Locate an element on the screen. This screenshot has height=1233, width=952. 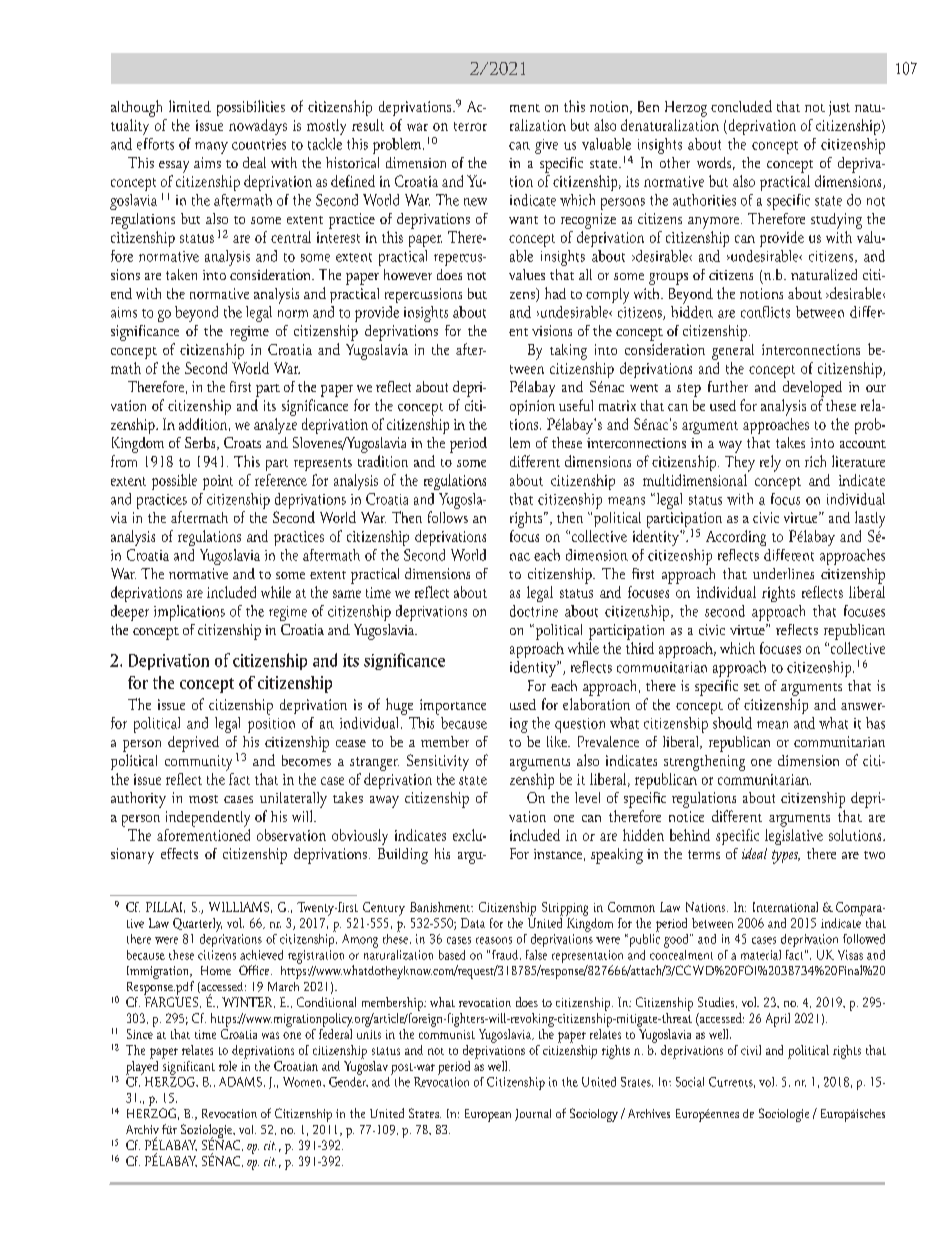
terror is located at coordinates (470, 126).
